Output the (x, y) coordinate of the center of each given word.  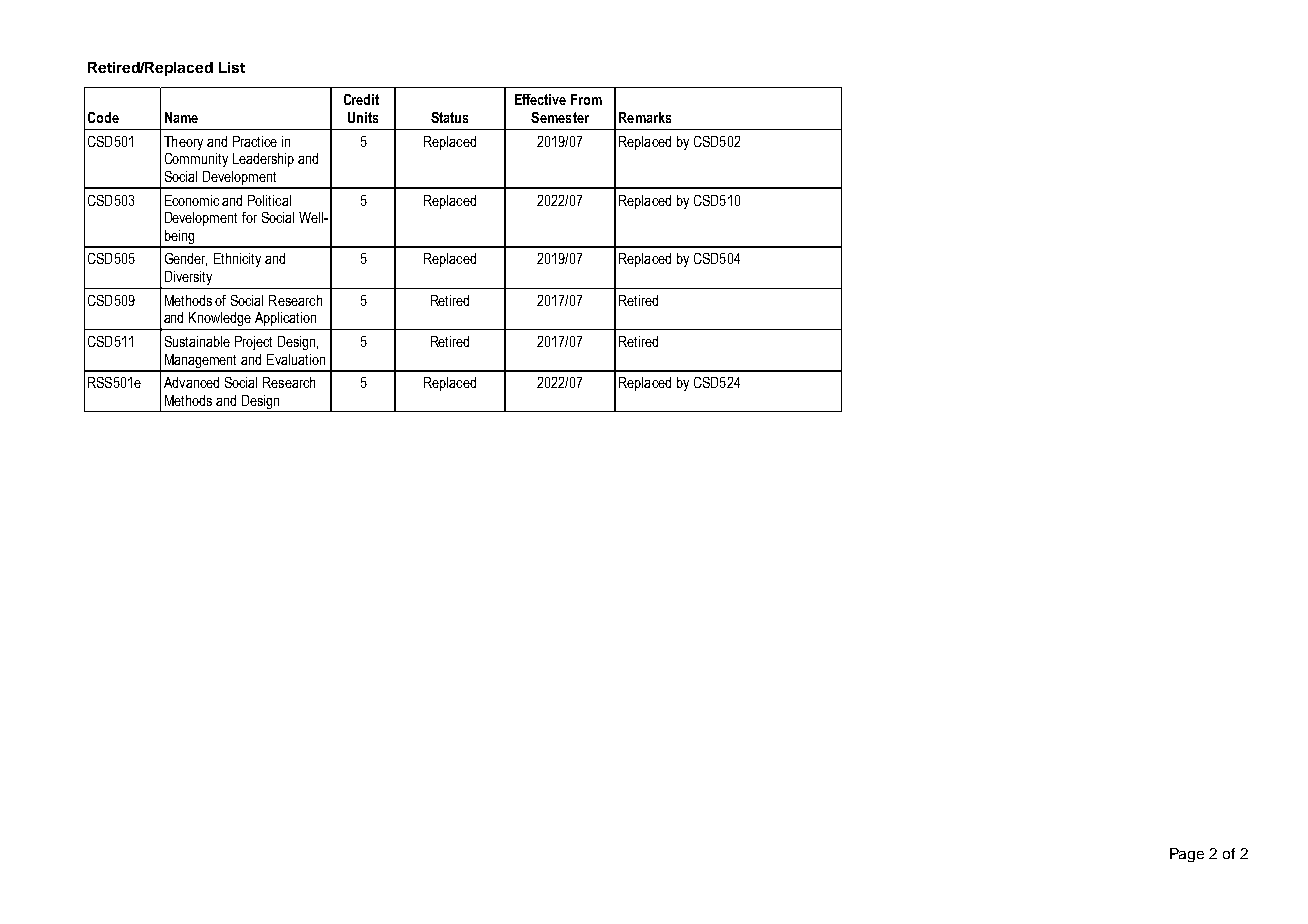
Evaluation (296, 359)
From (586, 99)
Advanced (191, 382)
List (232, 67)
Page (1187, 855)
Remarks (645, 117)
